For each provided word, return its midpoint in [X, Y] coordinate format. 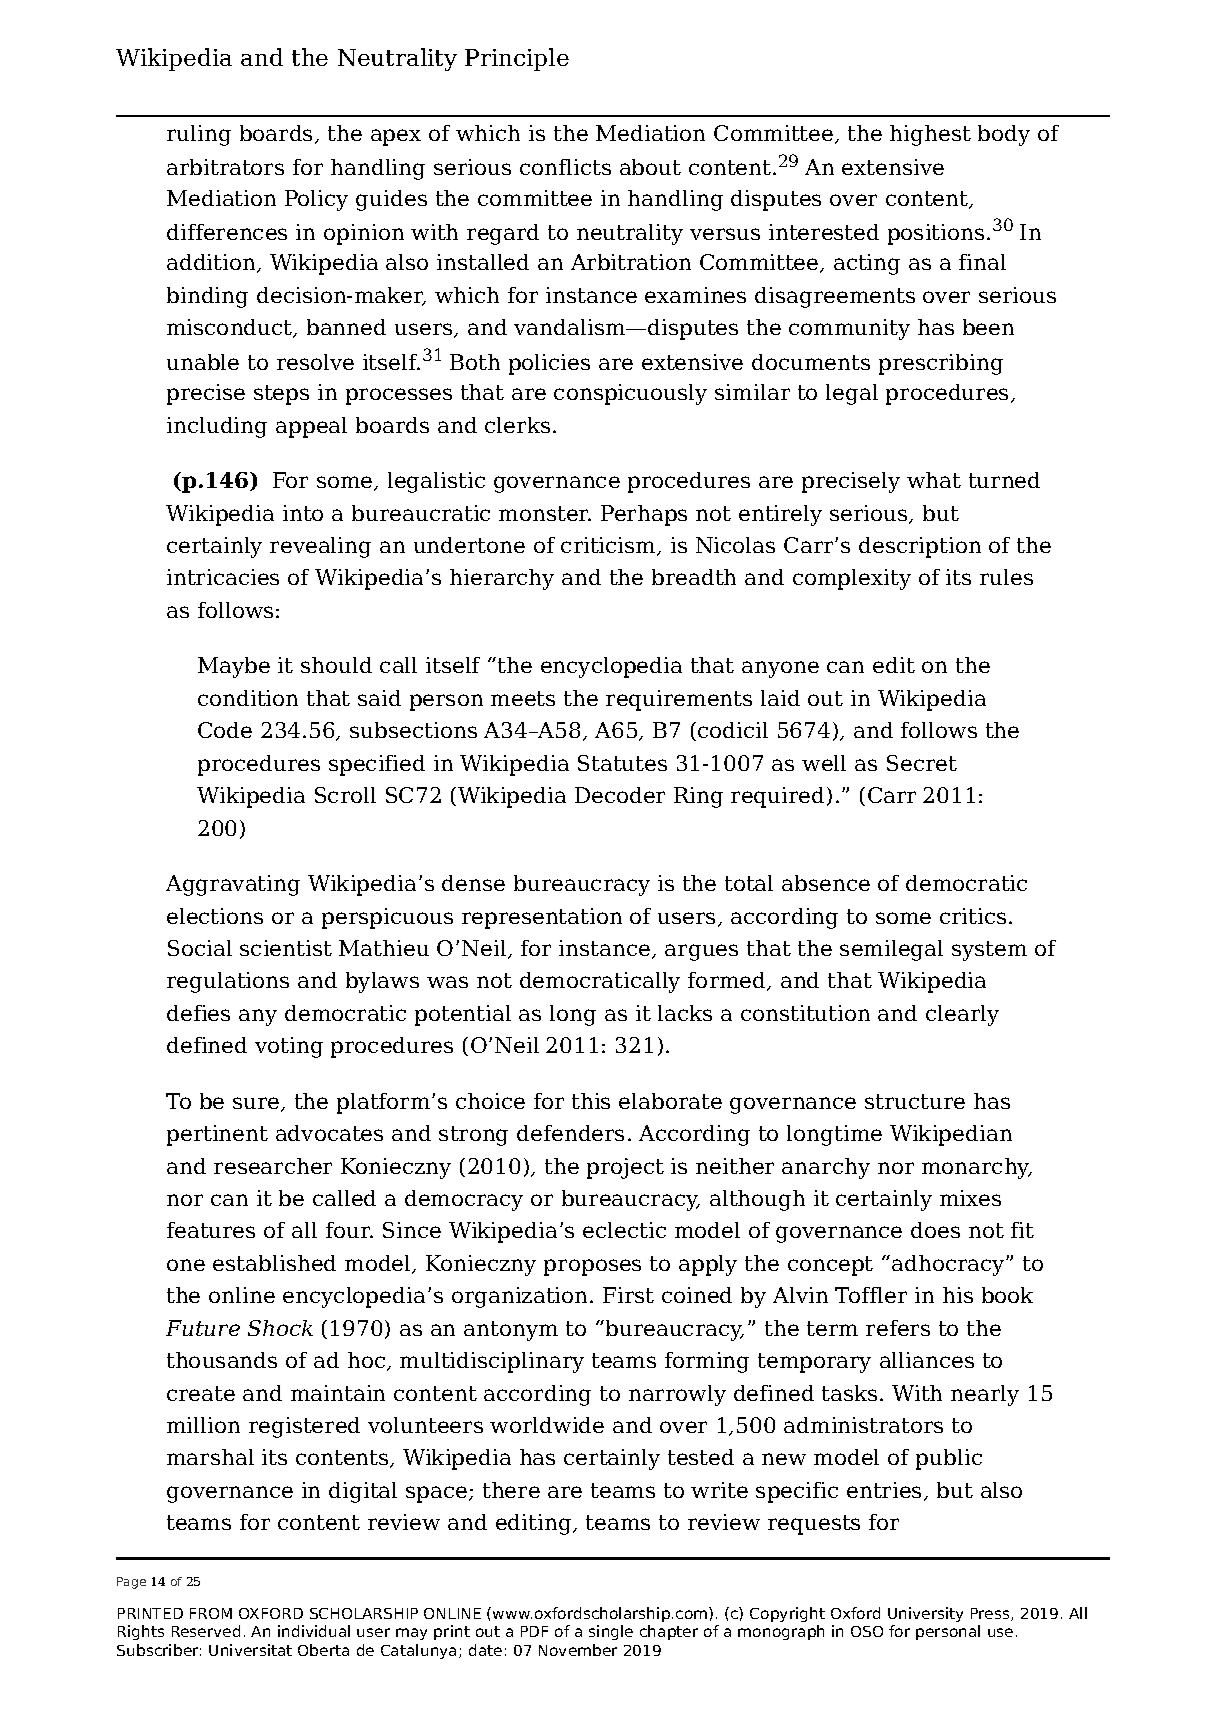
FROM [211, 1613]
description [920, 547]
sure [257, 1104]
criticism [609, 546]
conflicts [565, 167]
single [611, 1632]
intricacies [223, 577]
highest [930, 135]
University [925, 1614]
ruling [199, 135]
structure [915, 1101]
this [591, 1101]
